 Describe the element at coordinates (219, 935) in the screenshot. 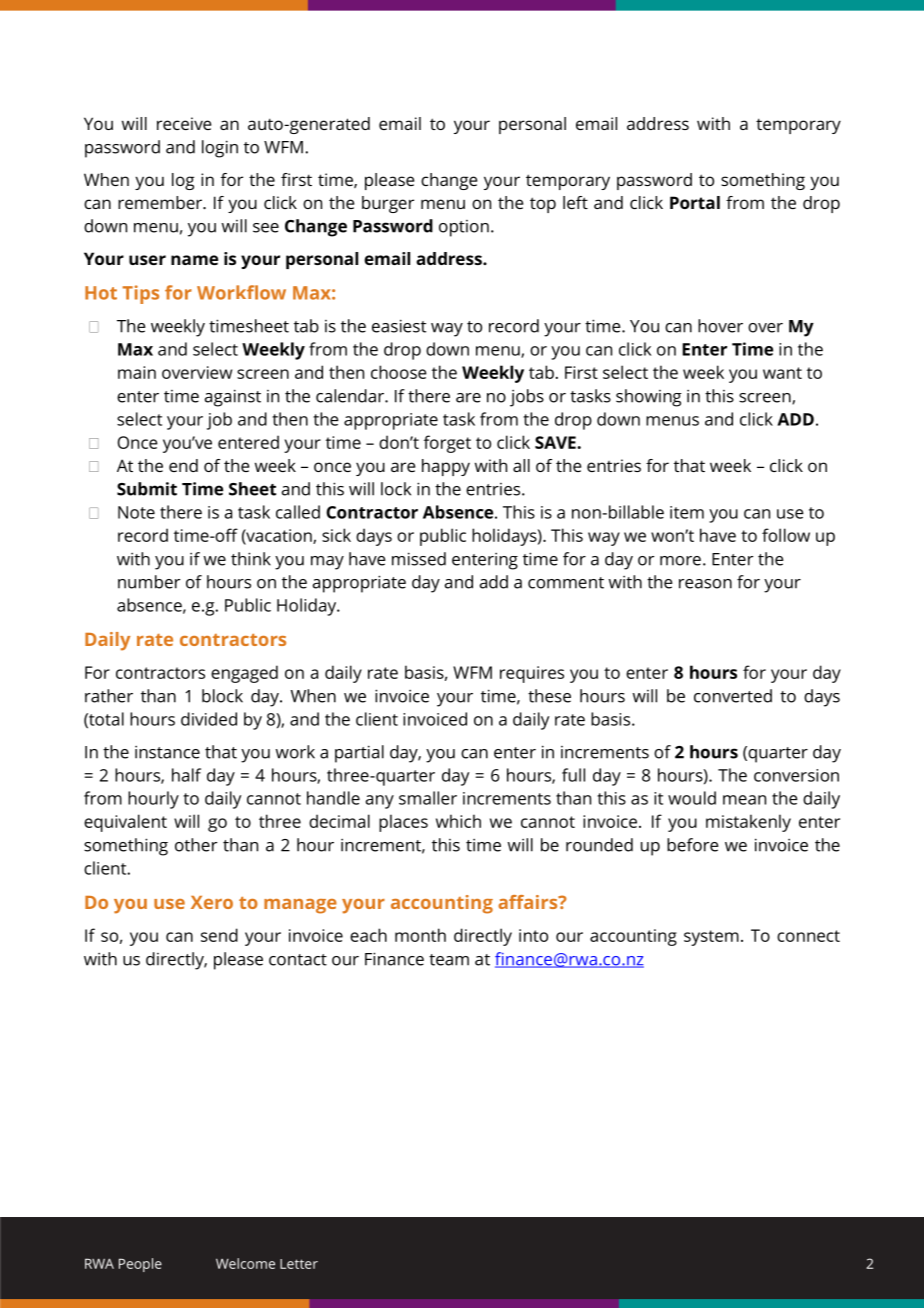

I see `send` at that location.
